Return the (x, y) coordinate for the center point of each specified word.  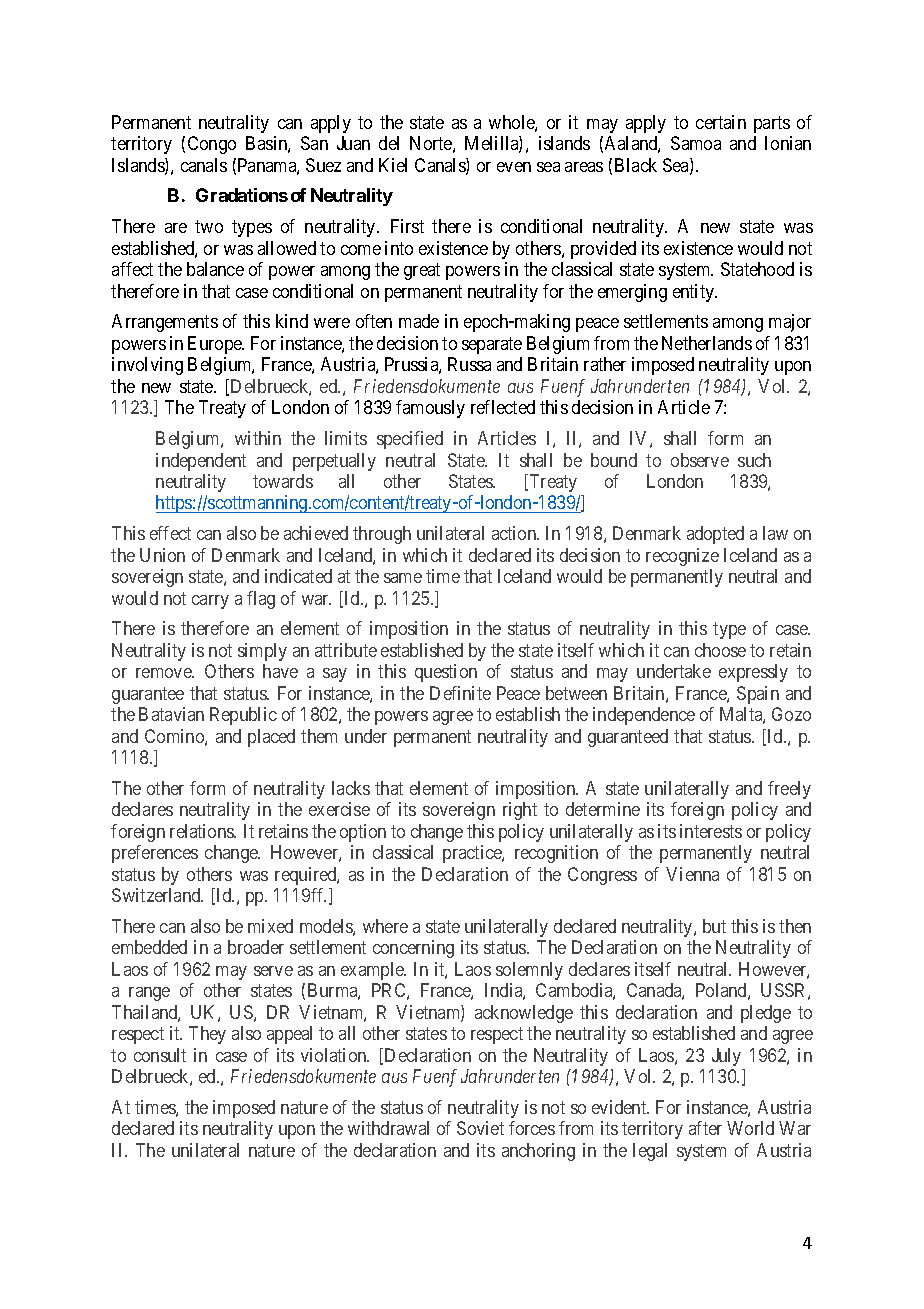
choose (720, 650)
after (705, 1128)
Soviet (480, 1128)
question (446, 673)
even (514, 167)
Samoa (696, 143)
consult (160, 1055)
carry (210, 602)
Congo (212, 145)
